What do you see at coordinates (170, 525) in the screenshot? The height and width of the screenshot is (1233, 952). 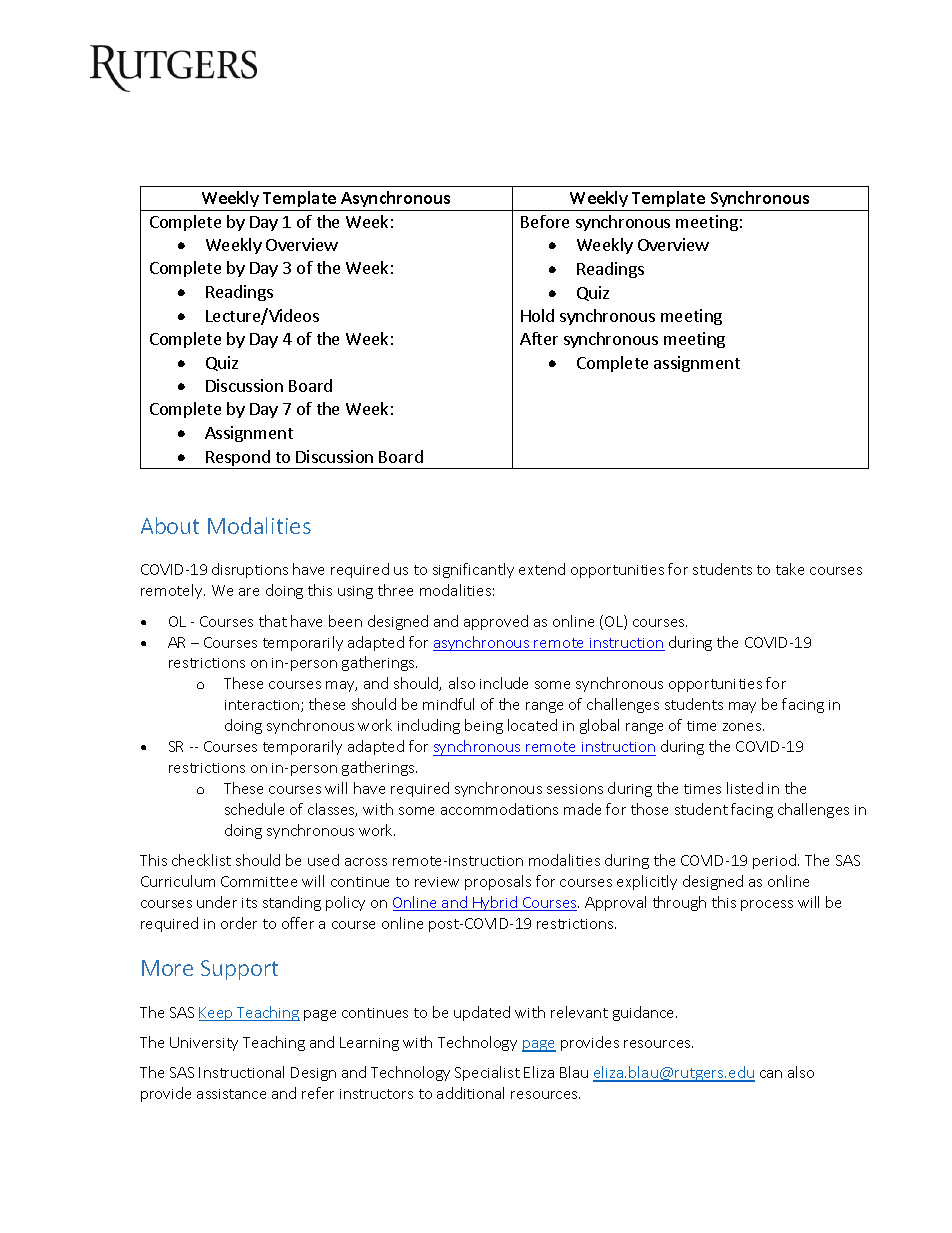 I see `About` at bounding box center [170, 525].
